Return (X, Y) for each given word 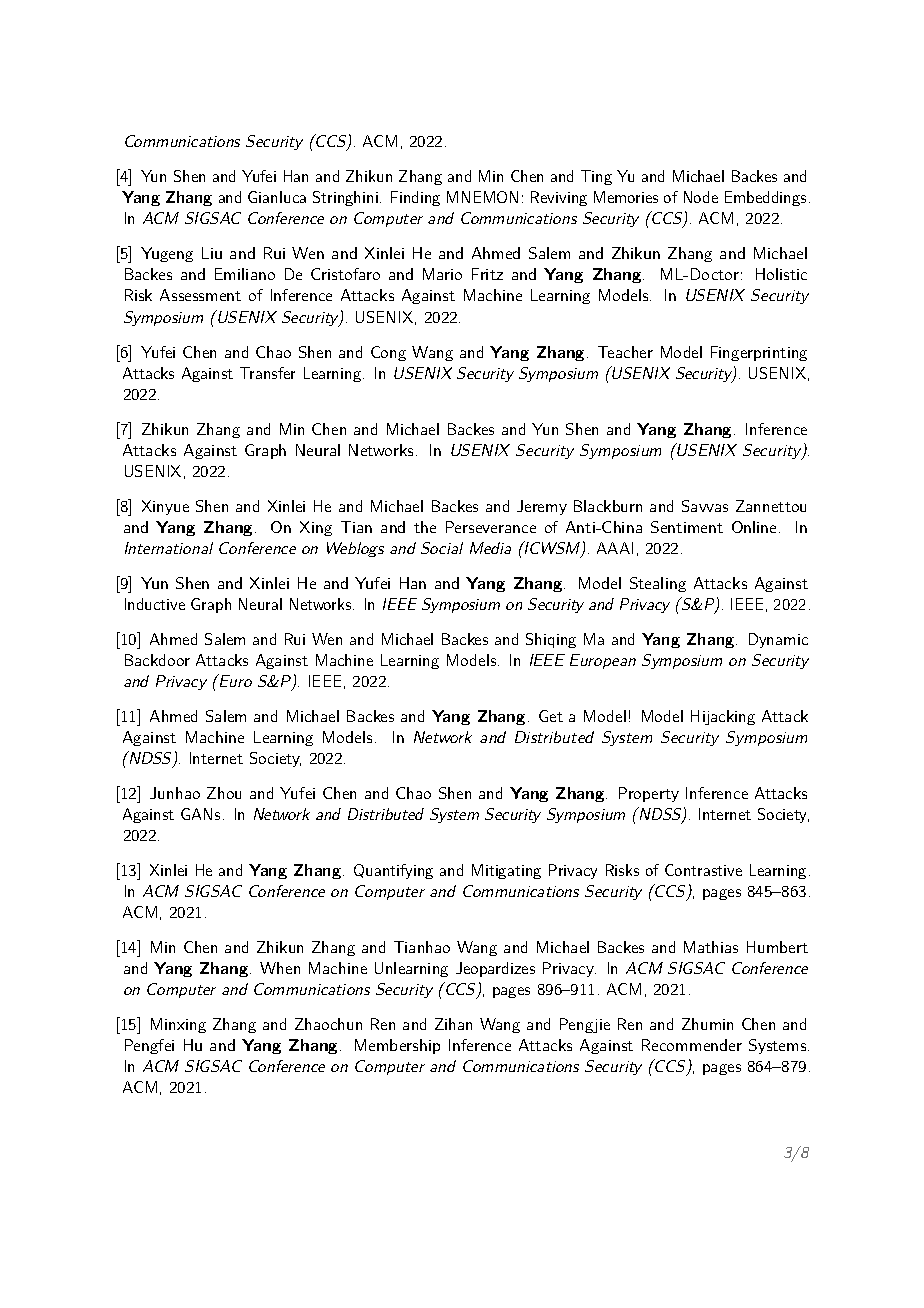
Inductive (155, 604)
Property (649, 794)
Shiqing (551, 640)
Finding (415, 198)
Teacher (625, 352)
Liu (212, 253)
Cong (388, 353)
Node (701, 197)
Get (551, 716)
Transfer (267, 373)
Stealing (658, 584)
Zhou (224, 793)
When (280, 968)
